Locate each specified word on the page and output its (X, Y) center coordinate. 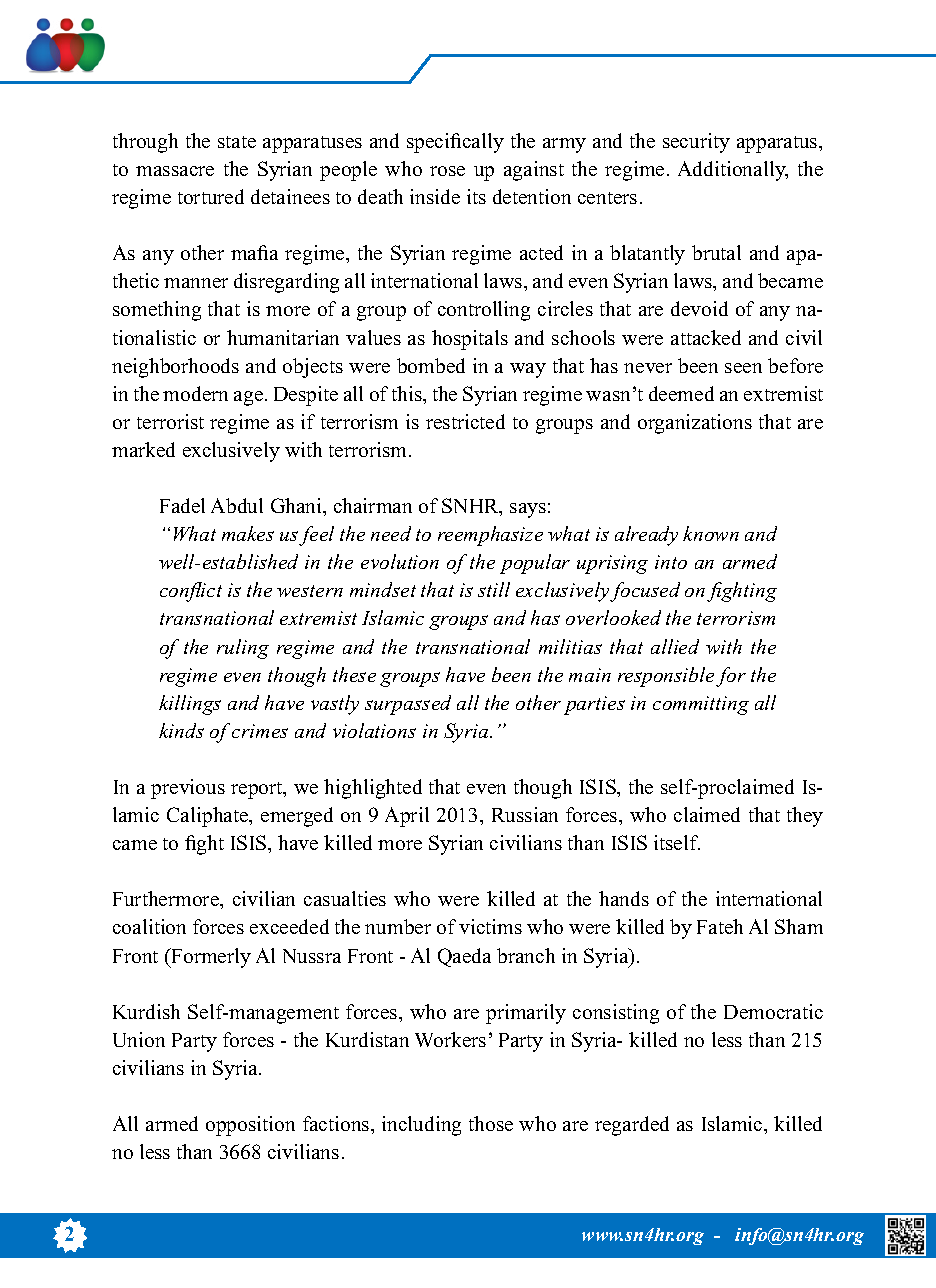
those (491, 1123)
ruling (243, 649)
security (696, 143)
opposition (250, 1126)
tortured (211, 196)
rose (447, 171)
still (494, 589)
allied (675, 646)
